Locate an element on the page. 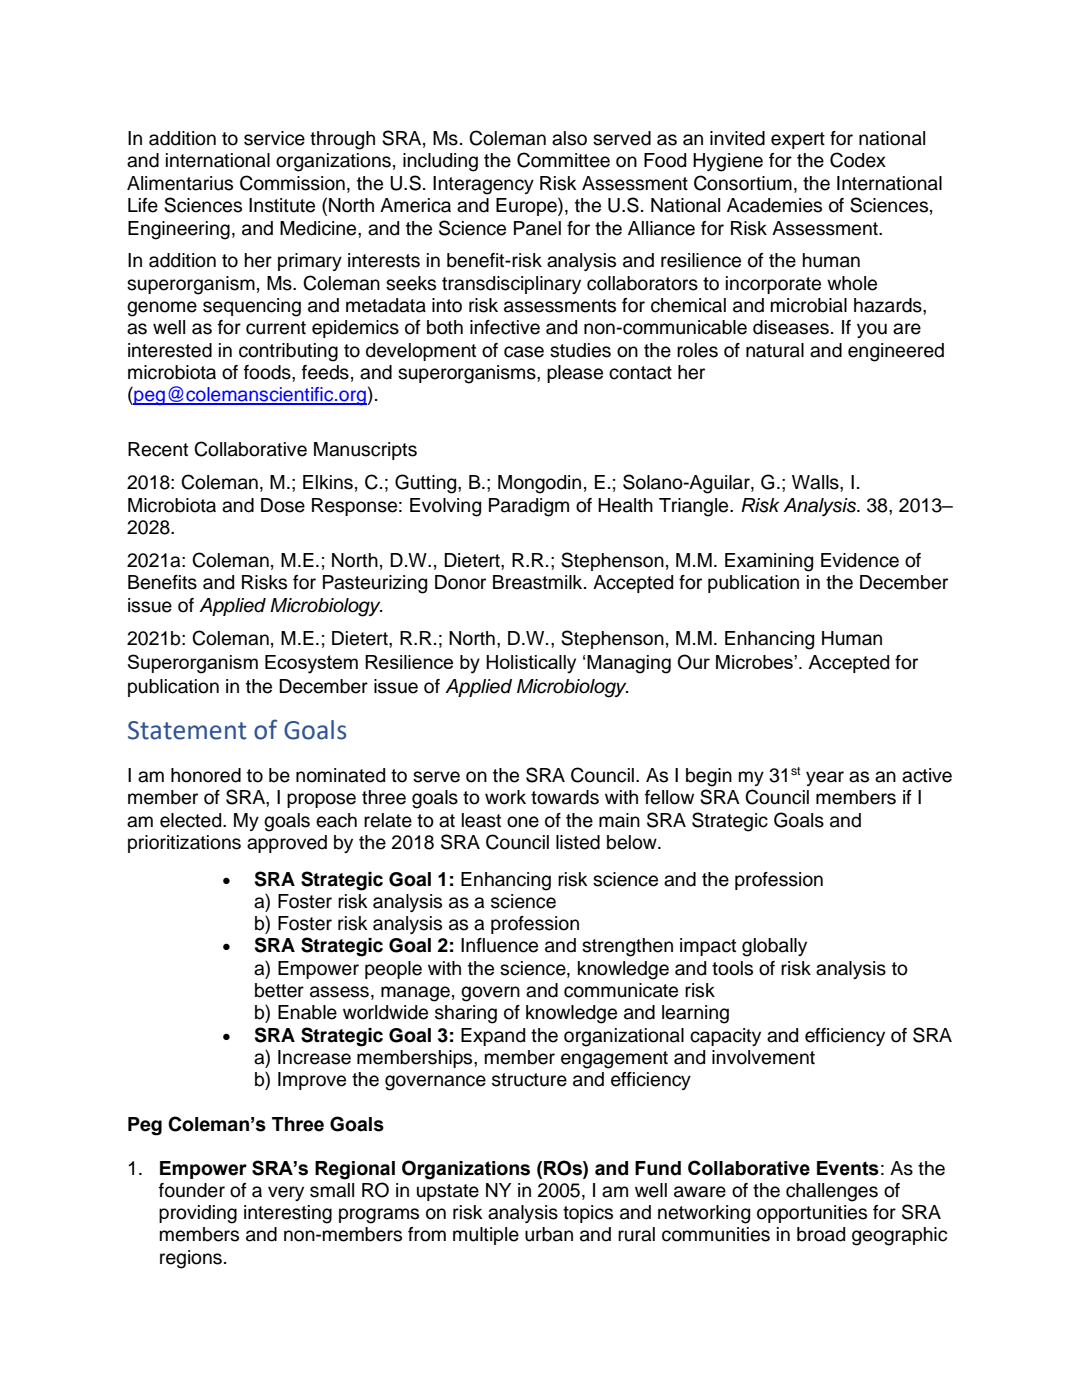 The image size is (1080, 1397). providing is located at coordinates (198, 1214).
